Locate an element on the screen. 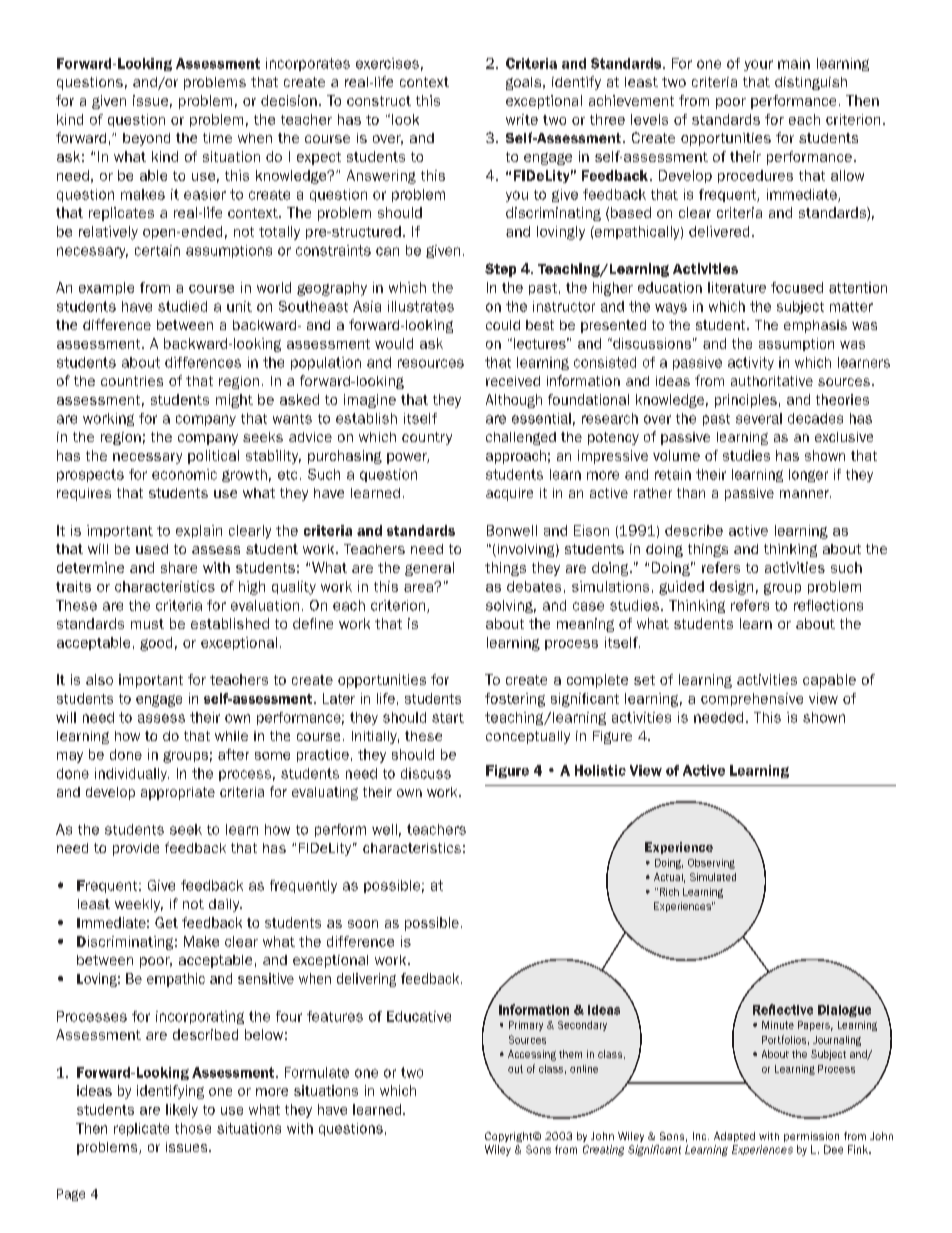 The width and height of the screenshot is (952, 1233). Simulated is located at coordinates (713, 877).
